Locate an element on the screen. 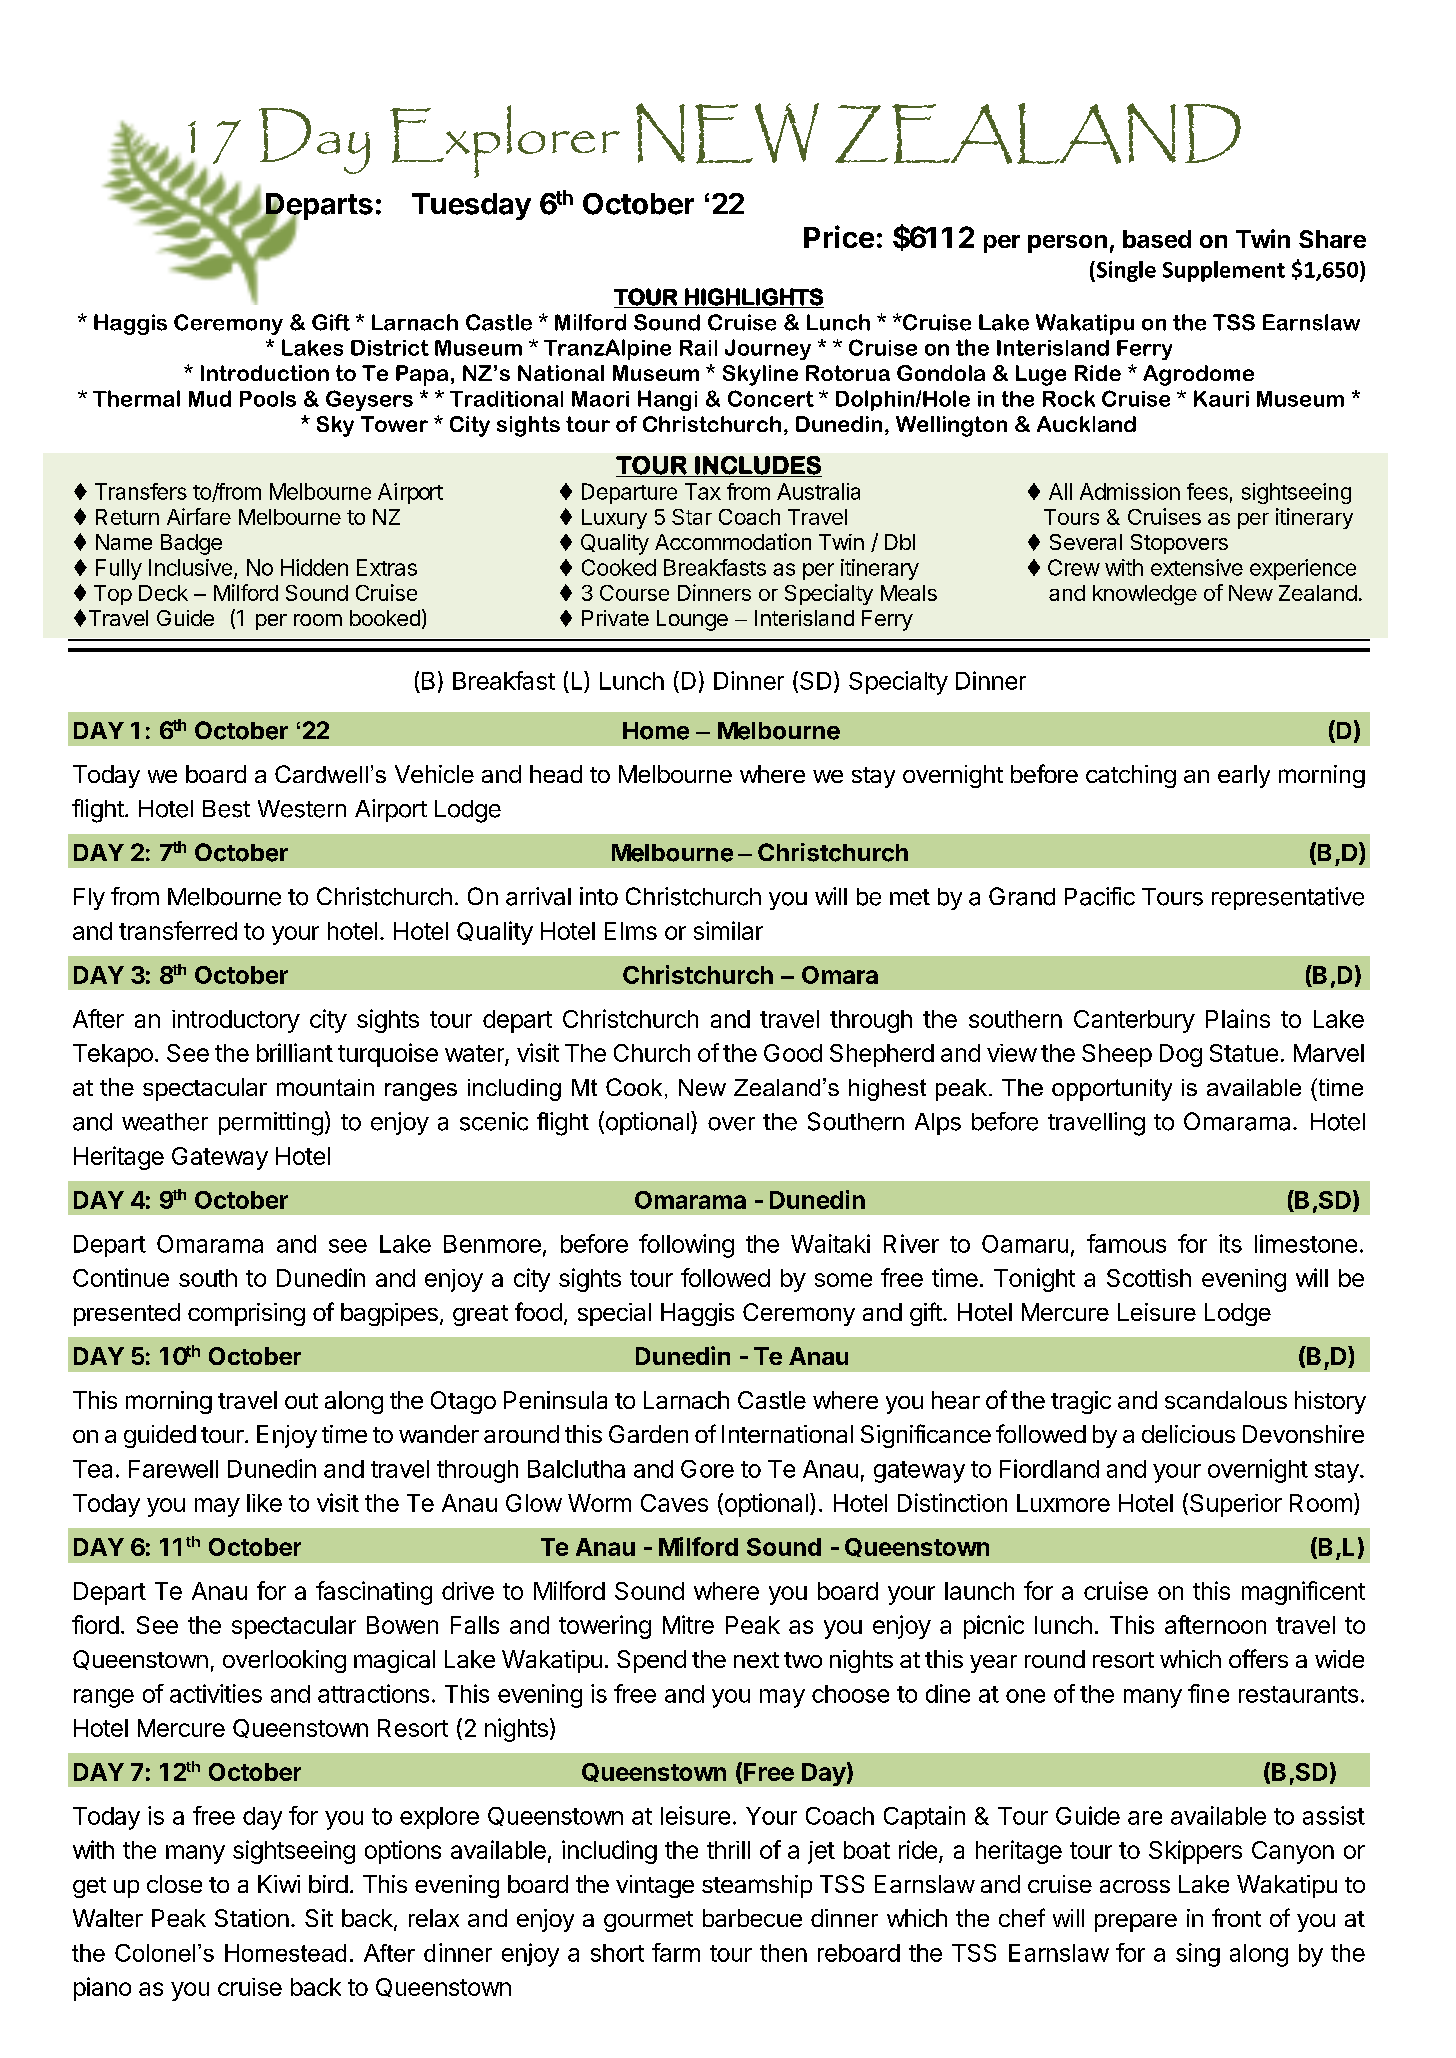 This screenshot has height=2058, width=1456. scandalous is located at coordinates (1226, 1400).
